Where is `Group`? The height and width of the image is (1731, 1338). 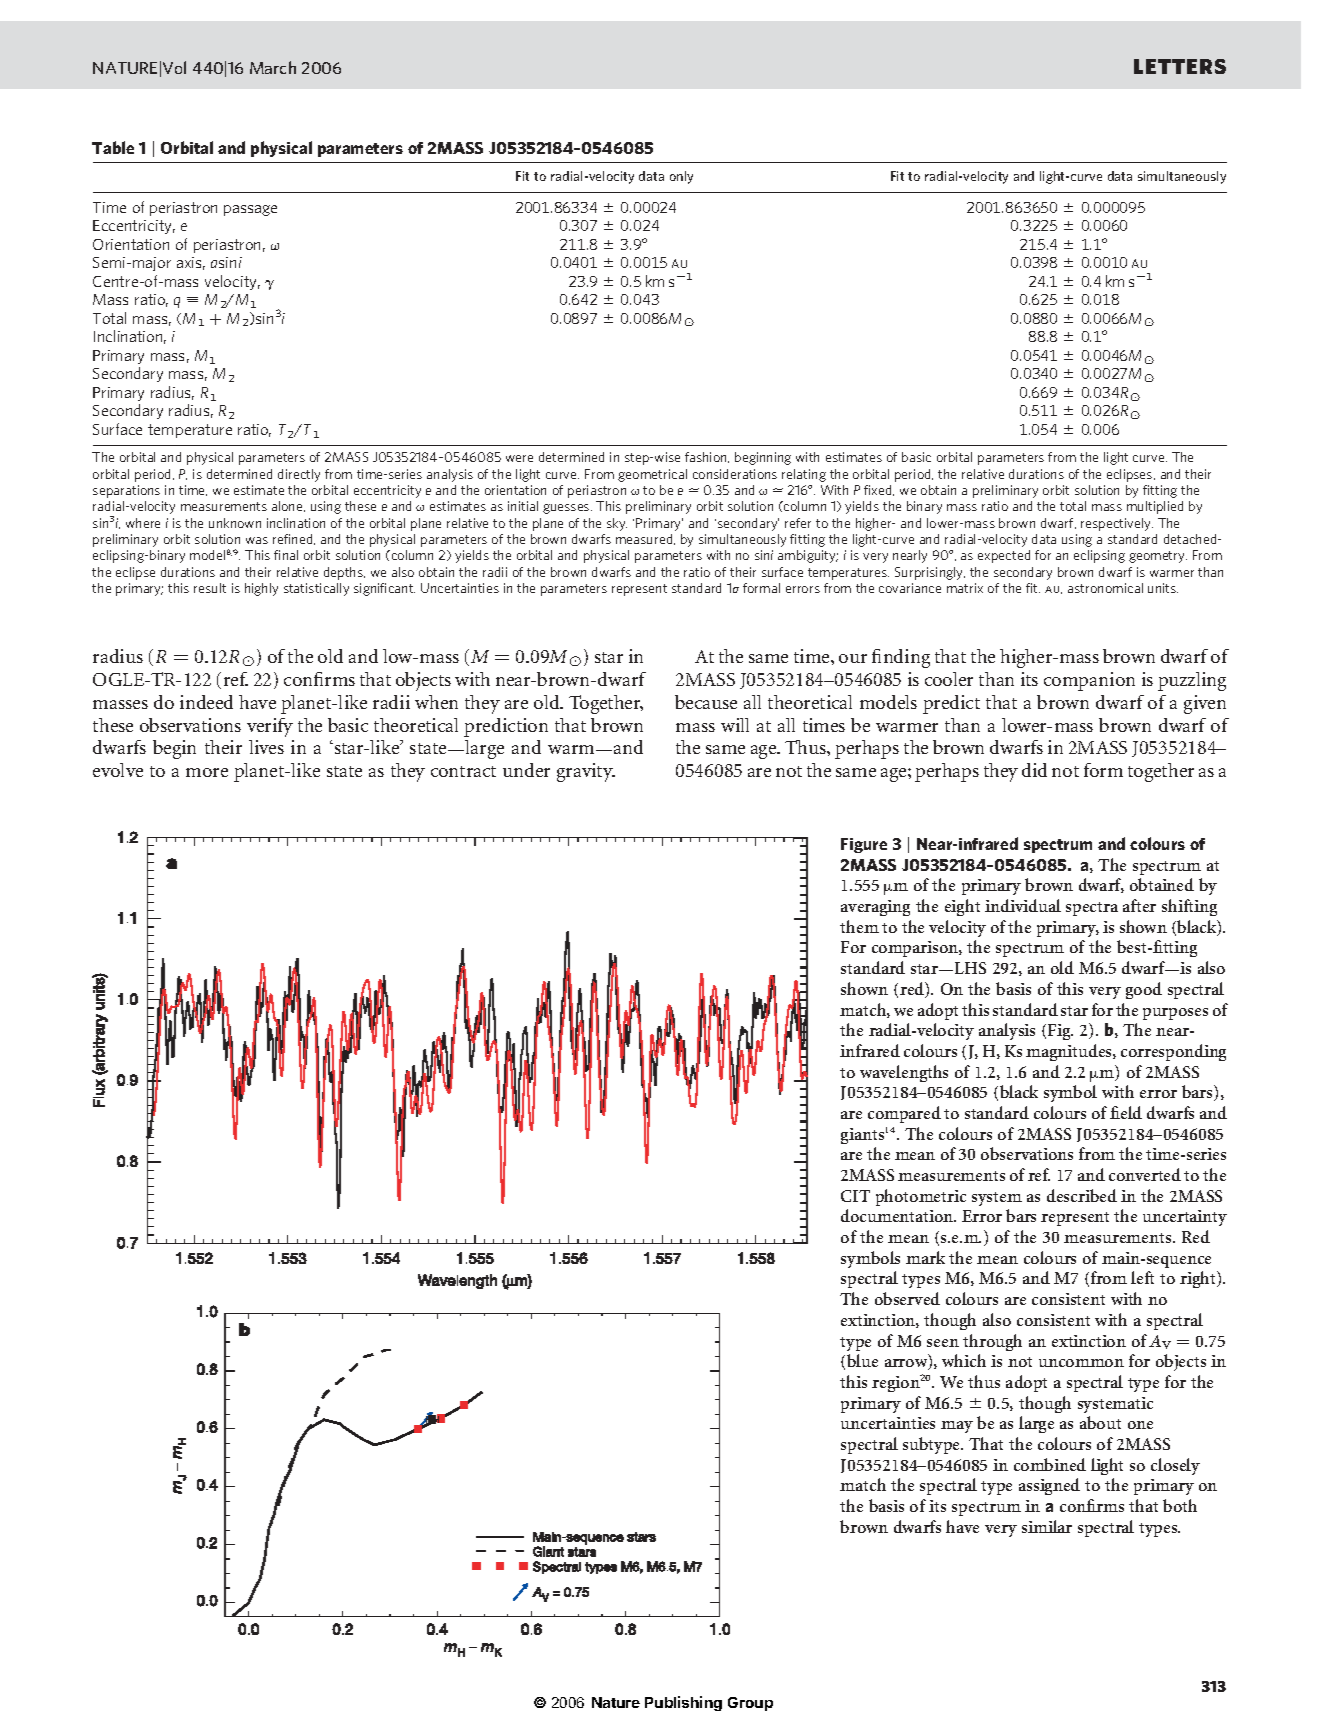
Group is located at coordinates (750, 1704).
